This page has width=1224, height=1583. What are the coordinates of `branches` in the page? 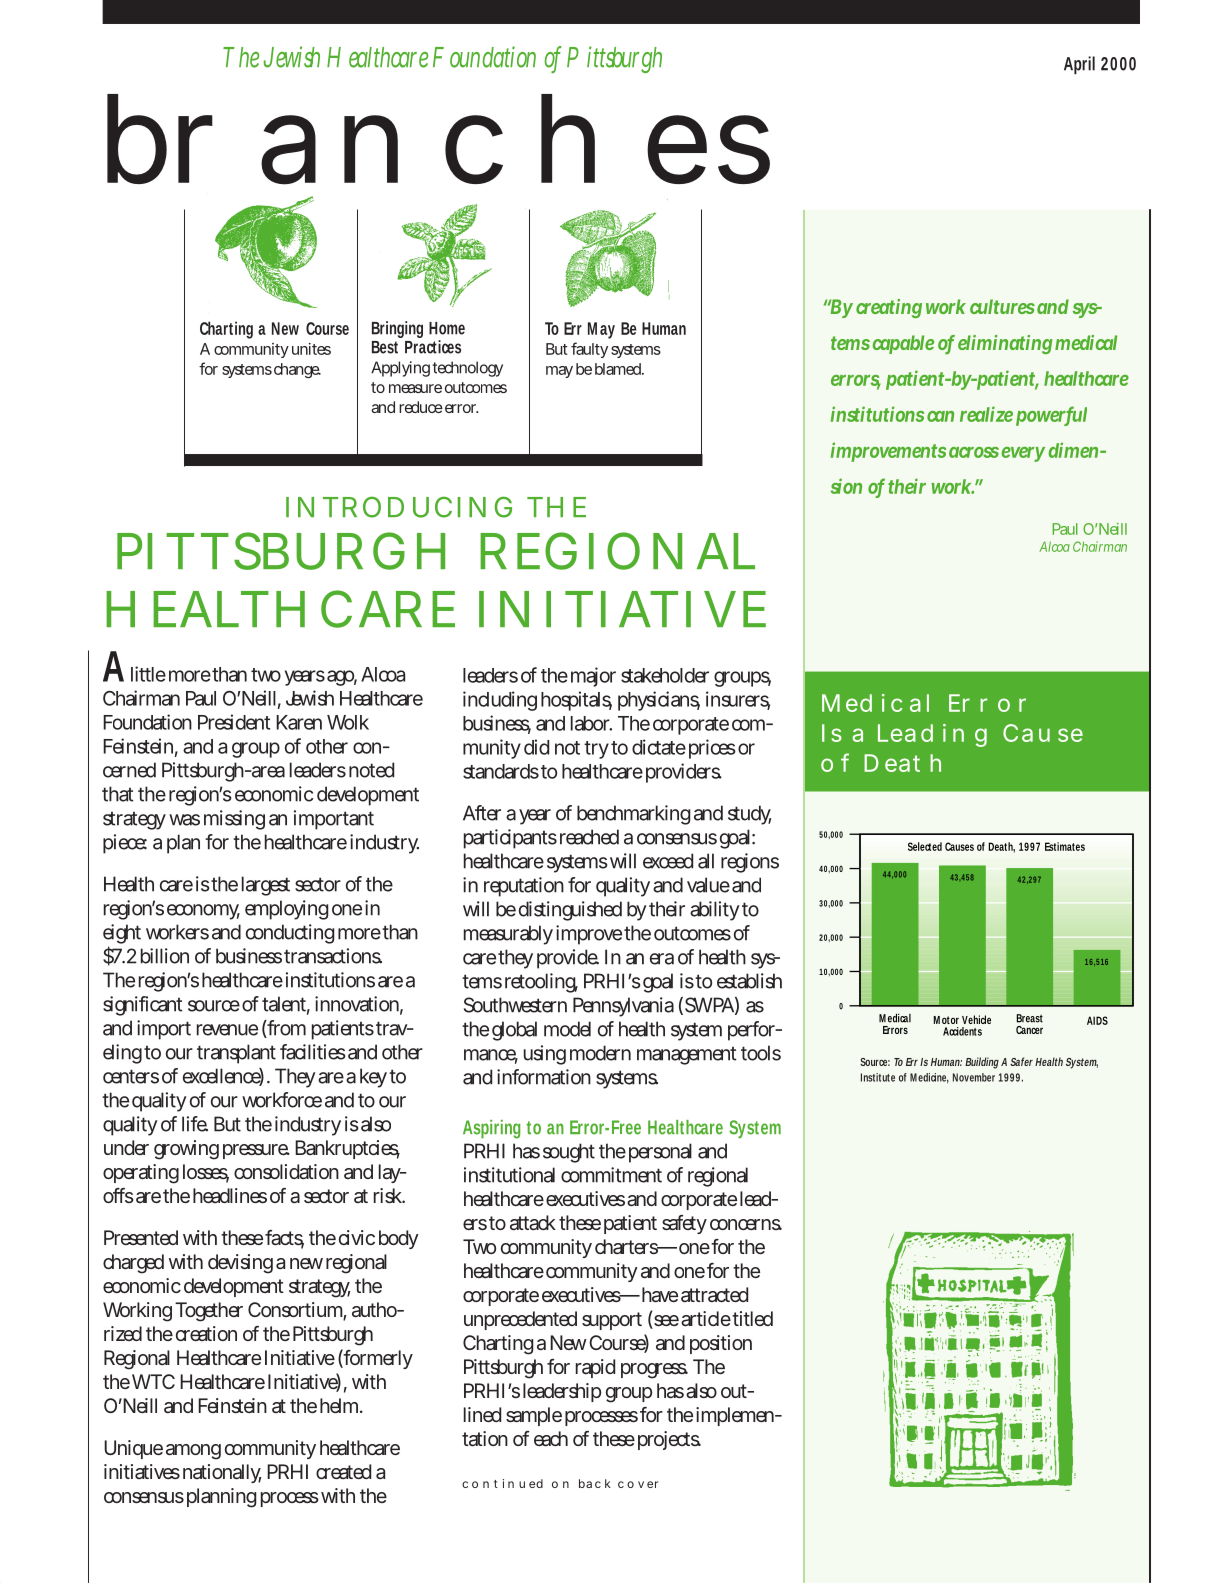 It's located at (438, 139).
